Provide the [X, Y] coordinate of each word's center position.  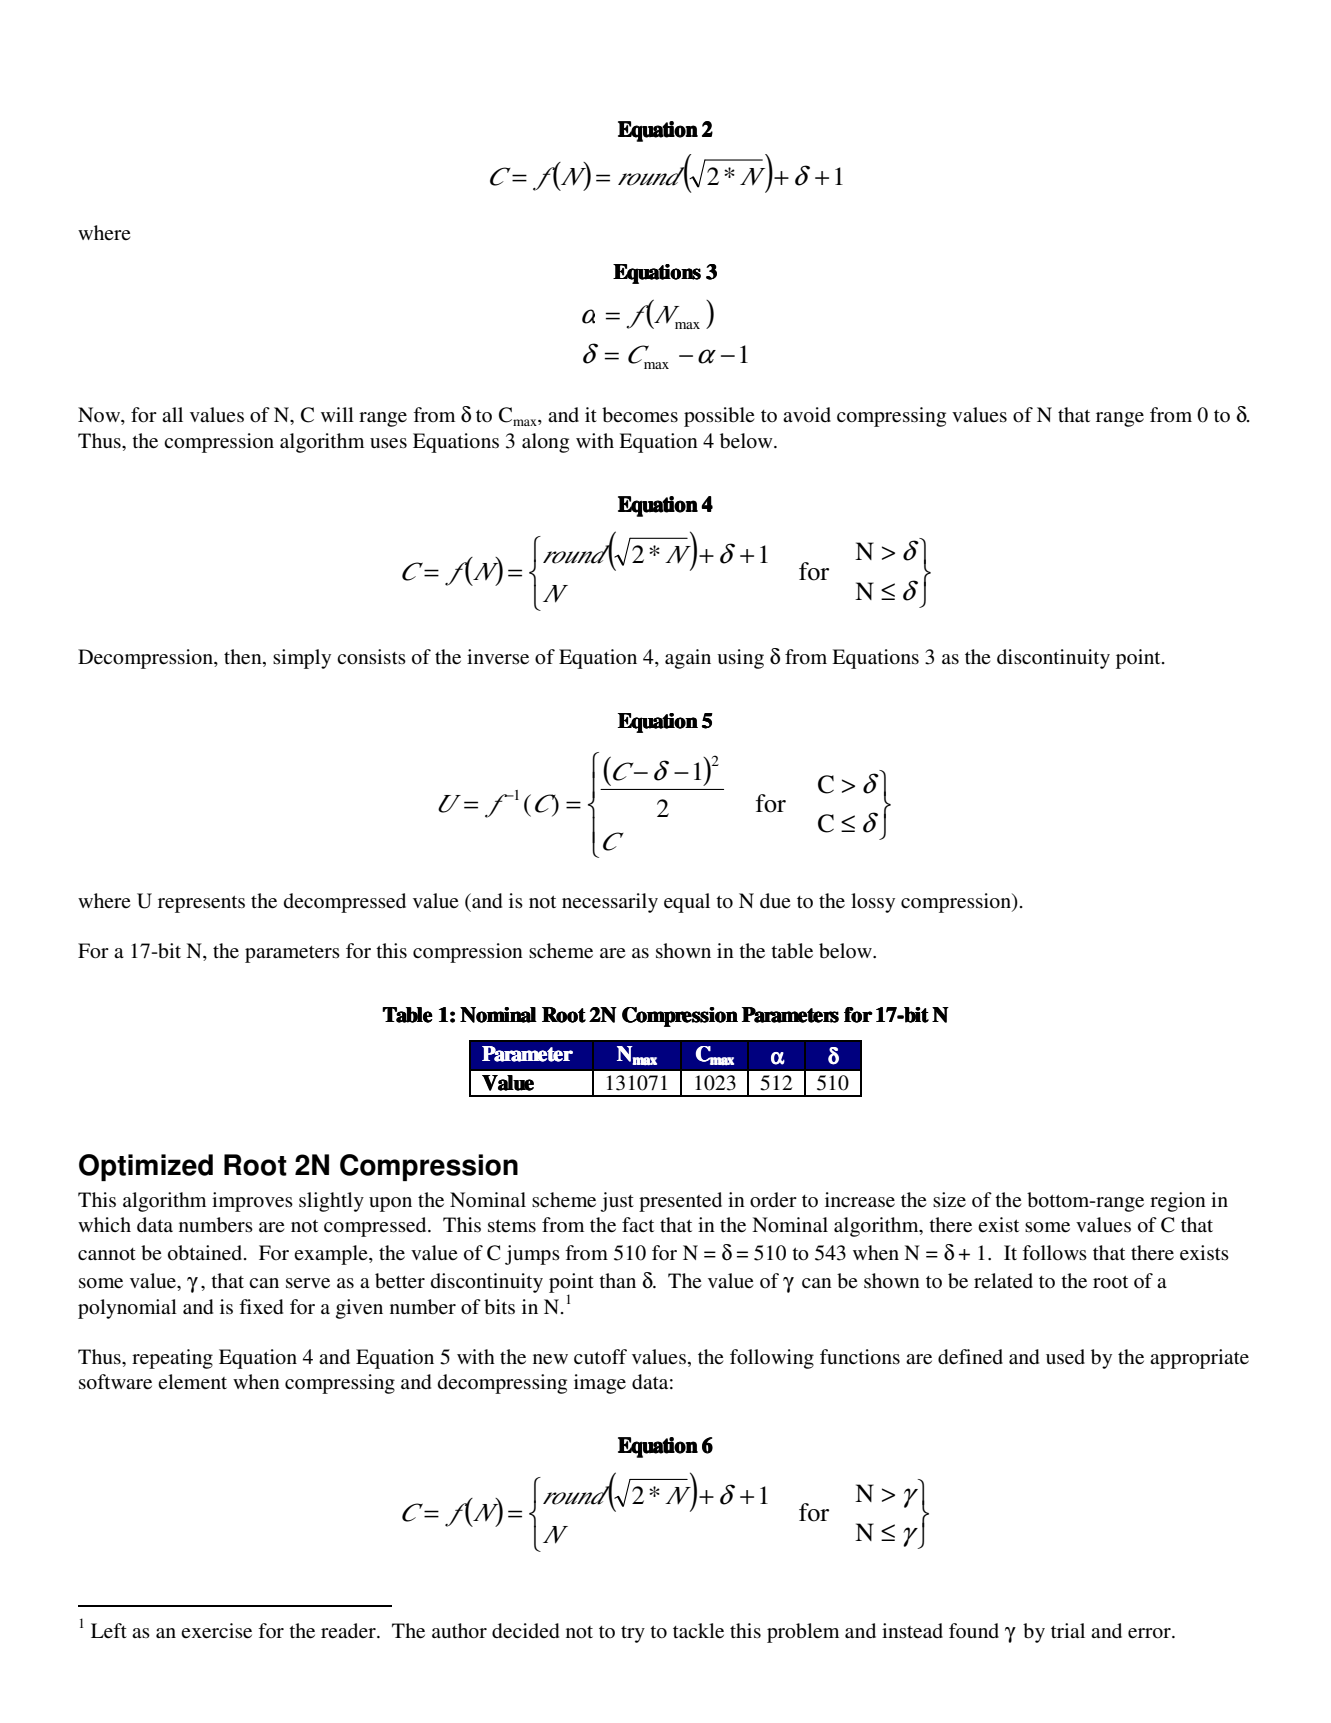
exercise [216, 1631]
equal [687, 903]
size [949, 1199]
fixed [261, 1306]
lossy [873, 903]
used [1065, 1357]
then [244, 658]
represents [201, 904]
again [688, 659]
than [617, 1280]
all [172, 414]
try [633, 1634]
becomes [640, 415]
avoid [807, 415]
